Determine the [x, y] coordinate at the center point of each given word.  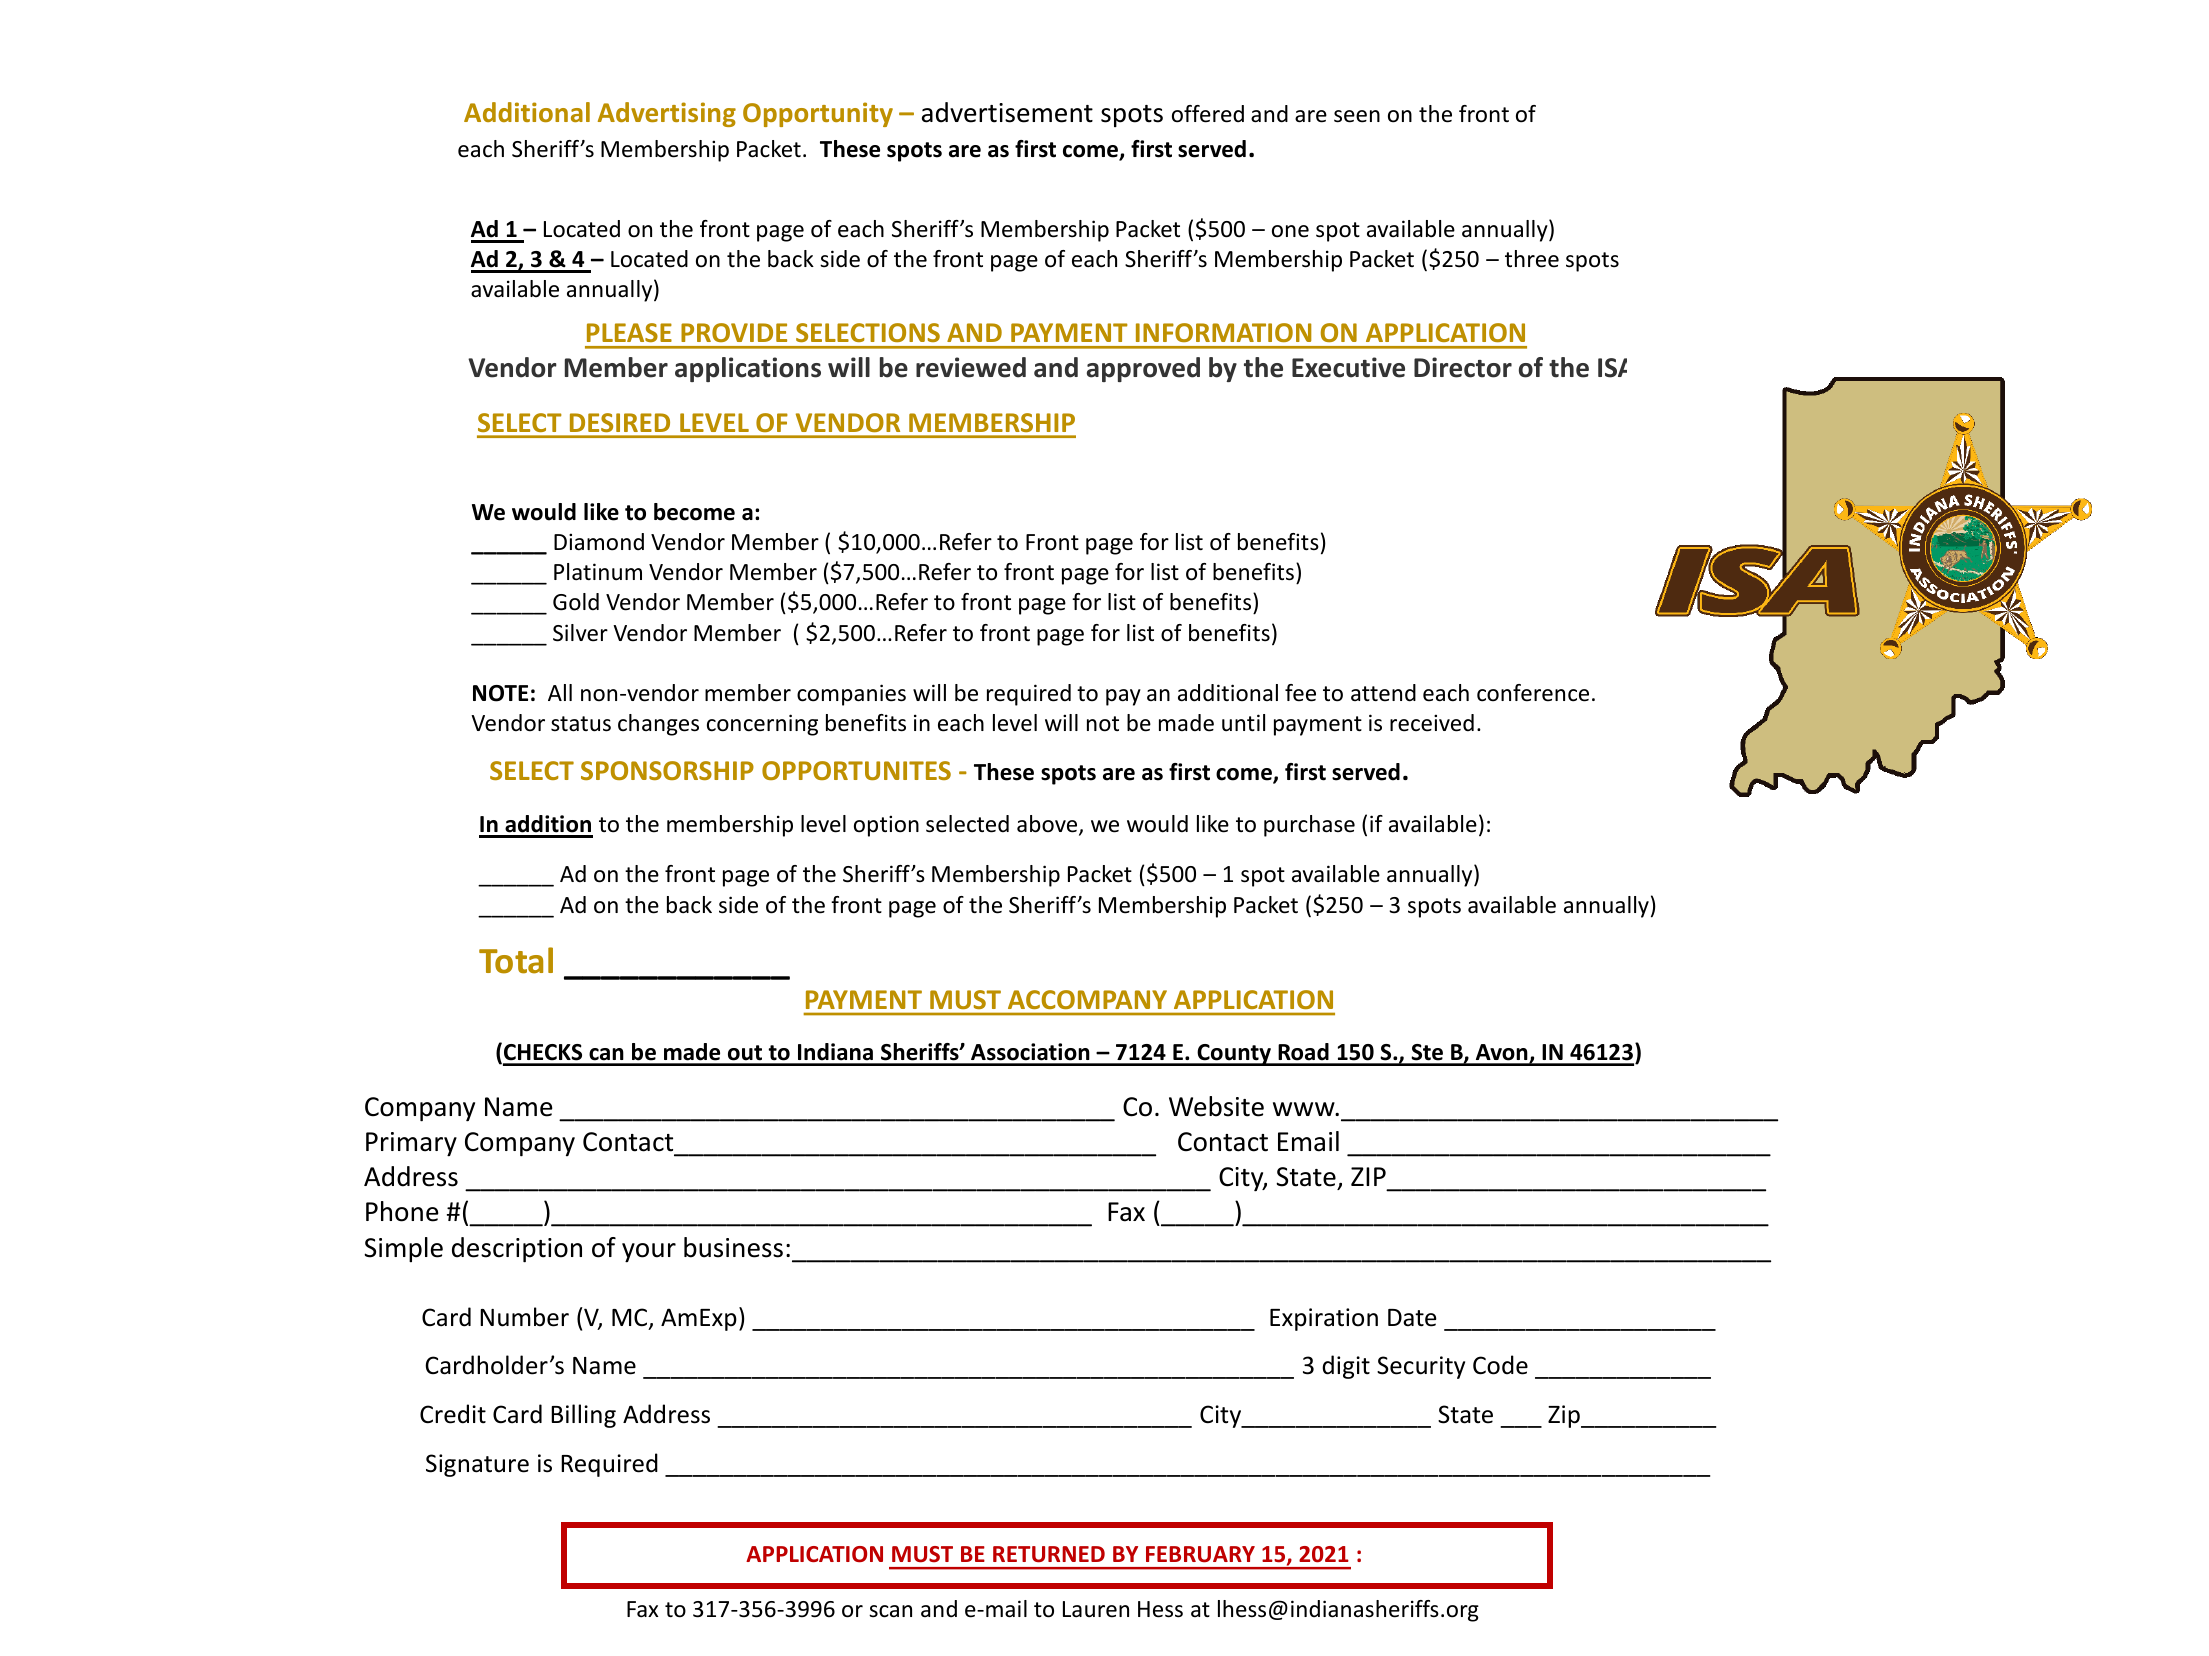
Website [1216, 1106]
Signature [477, 1465]
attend [1383, 693]
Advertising [667, 114]
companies [851, 695]
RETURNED [1049, 1554]
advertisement [1007, 112]
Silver [580, 633]
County [1234, 1055]
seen [1357, 116]
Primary [411, 1144]
